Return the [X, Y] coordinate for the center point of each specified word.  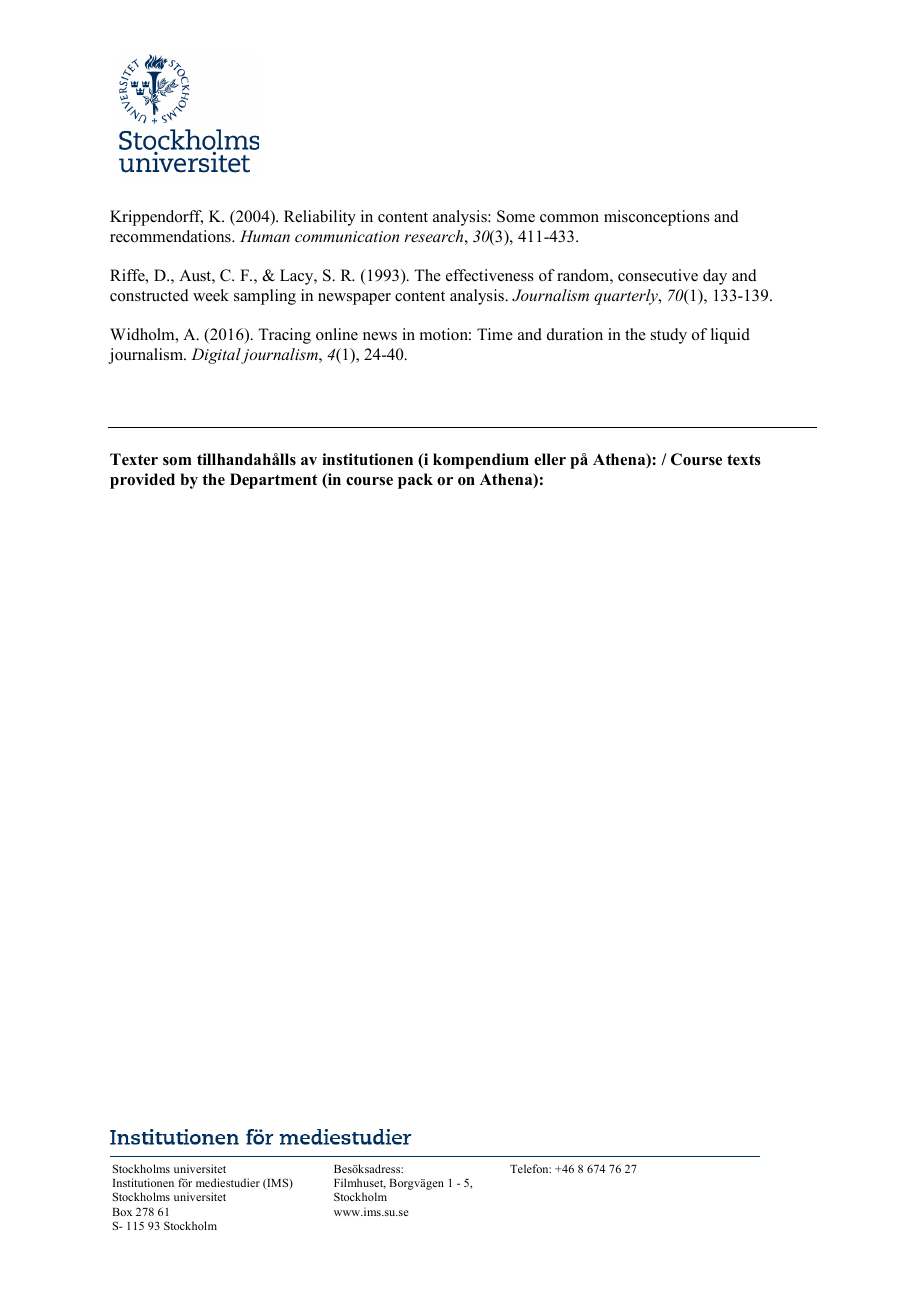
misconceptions [657, 218]
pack [415, 481]
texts [744, 460]
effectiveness [490, 275]
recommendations [171, 236]
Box [122, 1212]
